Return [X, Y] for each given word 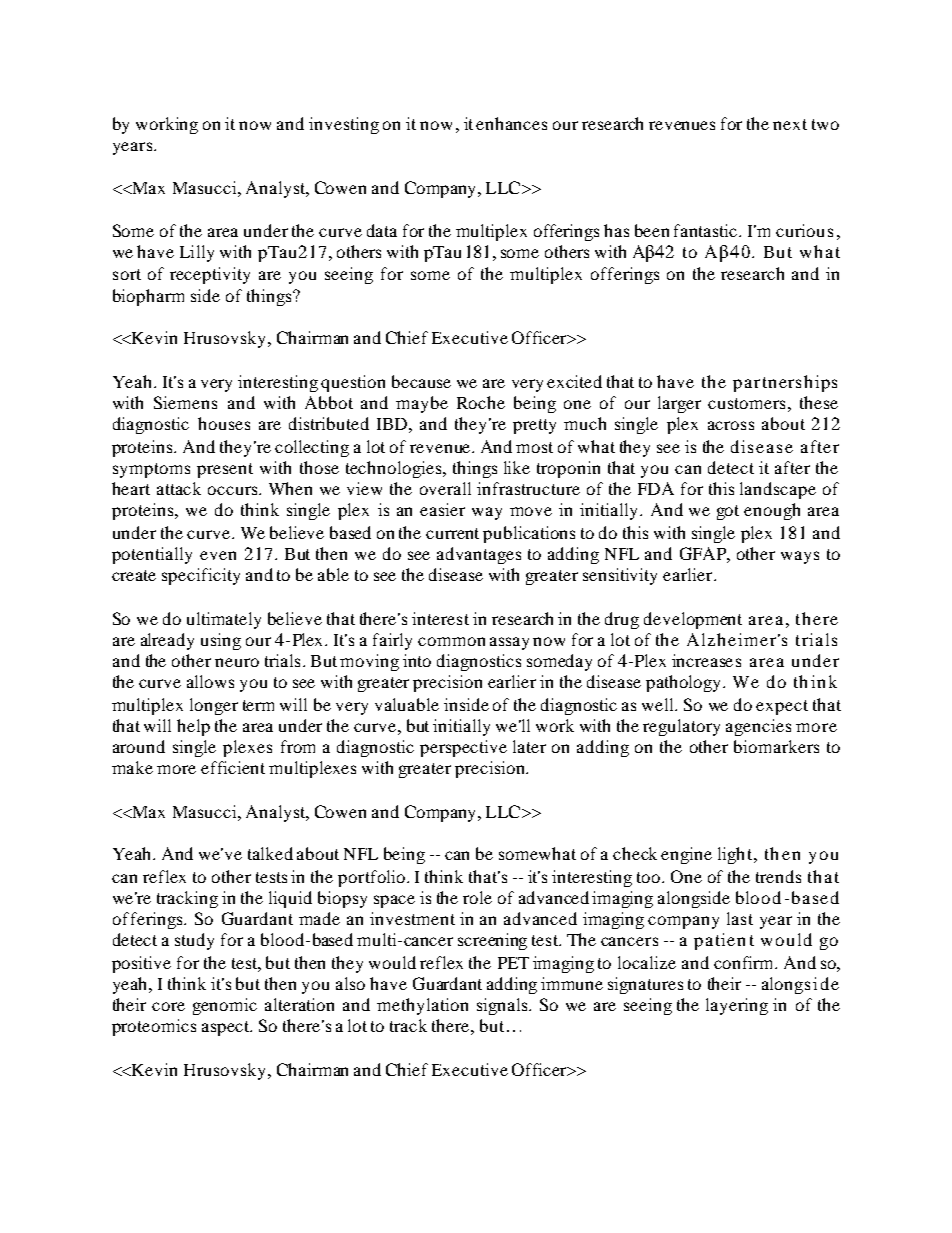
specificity [201, 576]
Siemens [185, 402]
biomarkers [776, 746]
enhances [511, 123]
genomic [225, 1006]
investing [344, 125]
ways [800, 557]
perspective [463, 748]
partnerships [785, 383]
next [790, 124]
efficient [233, 767]
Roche [481, 402]
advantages [479, 555]
